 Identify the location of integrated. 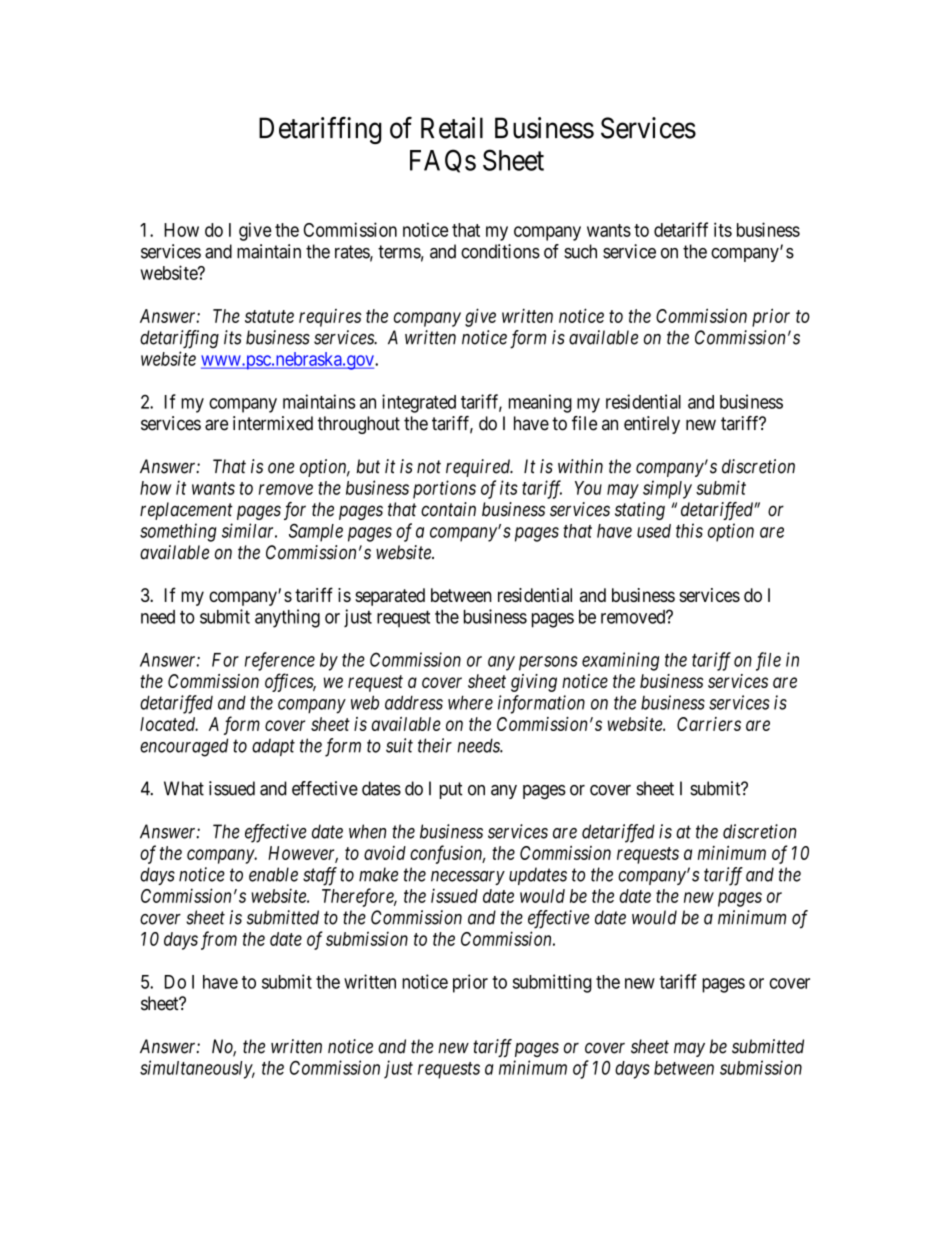
(419, 403).
